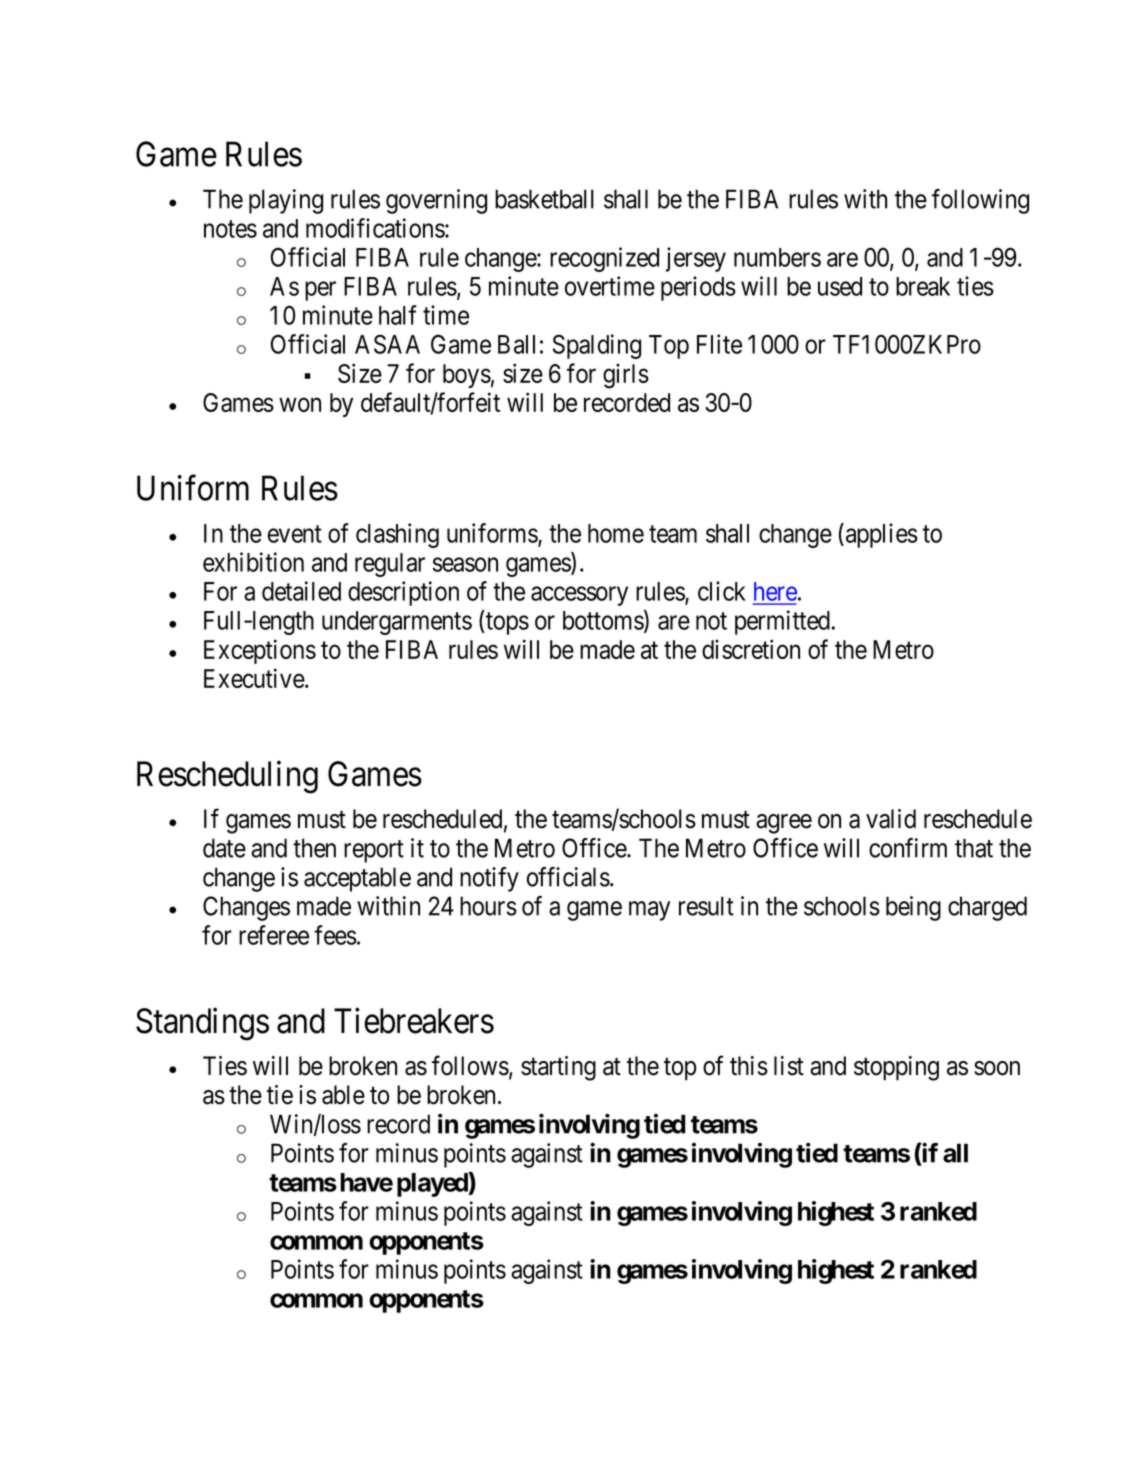  I want to click on may, so click(649, 911).
